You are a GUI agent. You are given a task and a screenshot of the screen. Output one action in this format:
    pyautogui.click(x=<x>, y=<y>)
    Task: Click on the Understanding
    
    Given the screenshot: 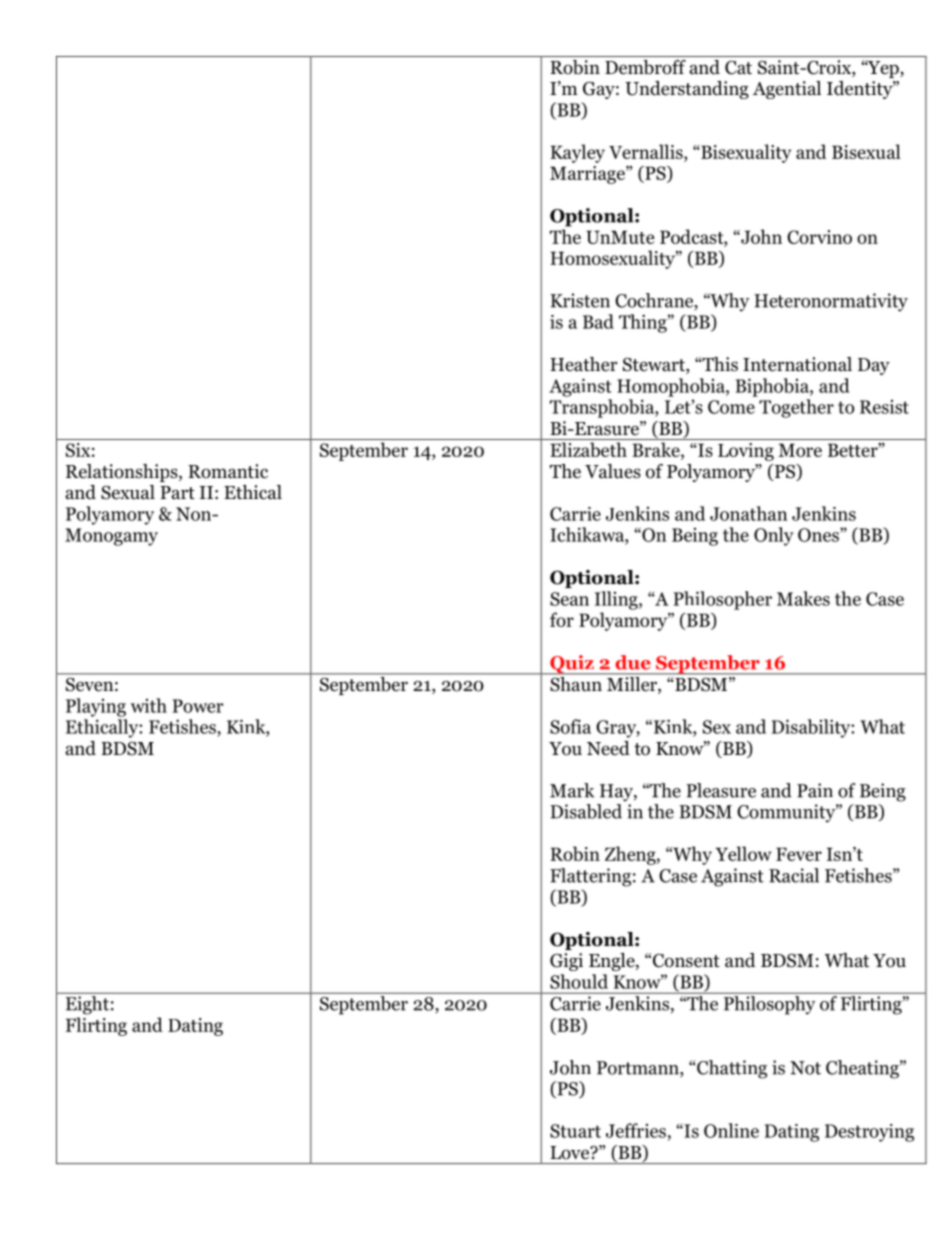 What is the action you would take?
    pyautogui.click(x=687, y=90)
